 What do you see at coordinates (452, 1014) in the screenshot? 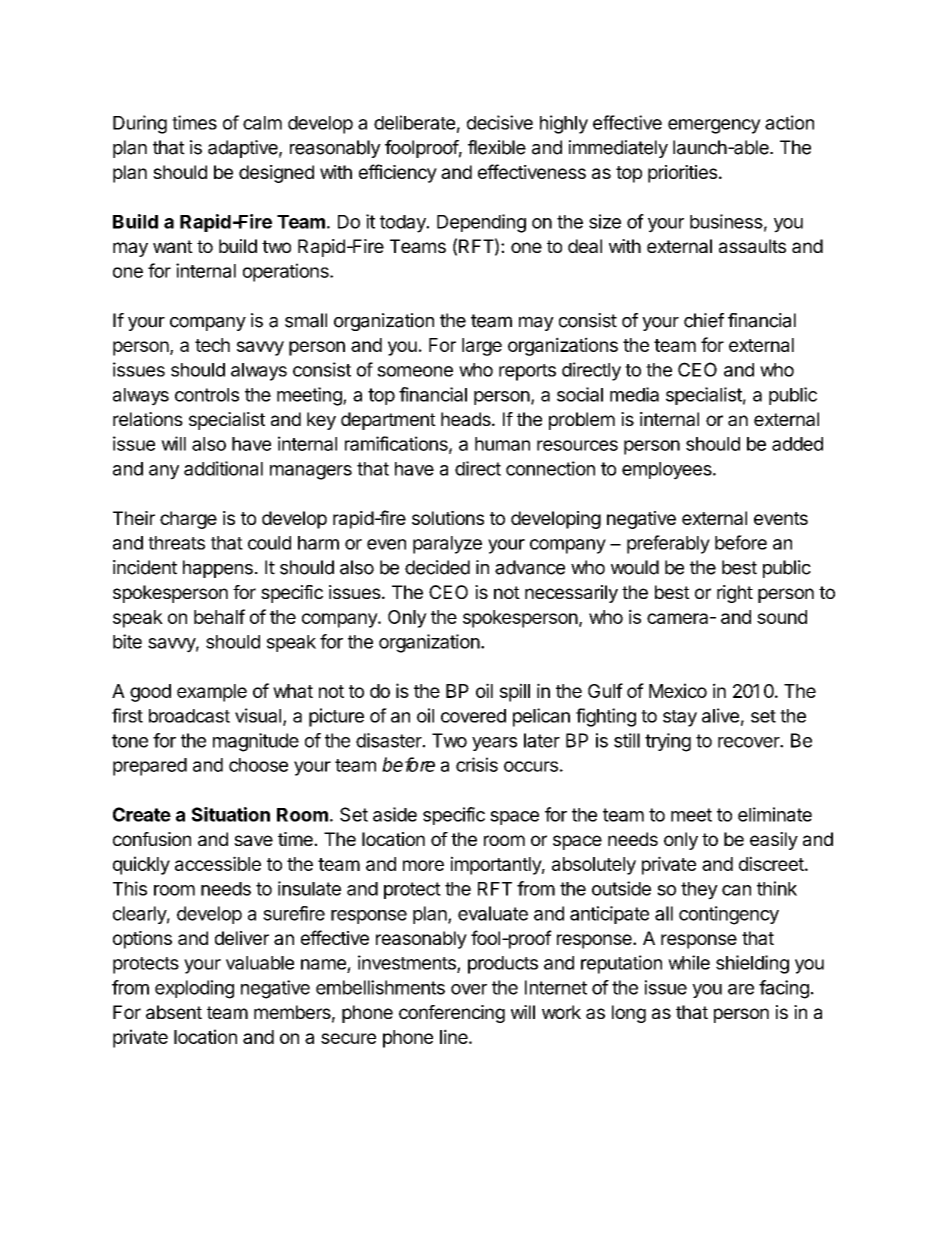
I see `conferencing` at bounding box center [452, 1014].
